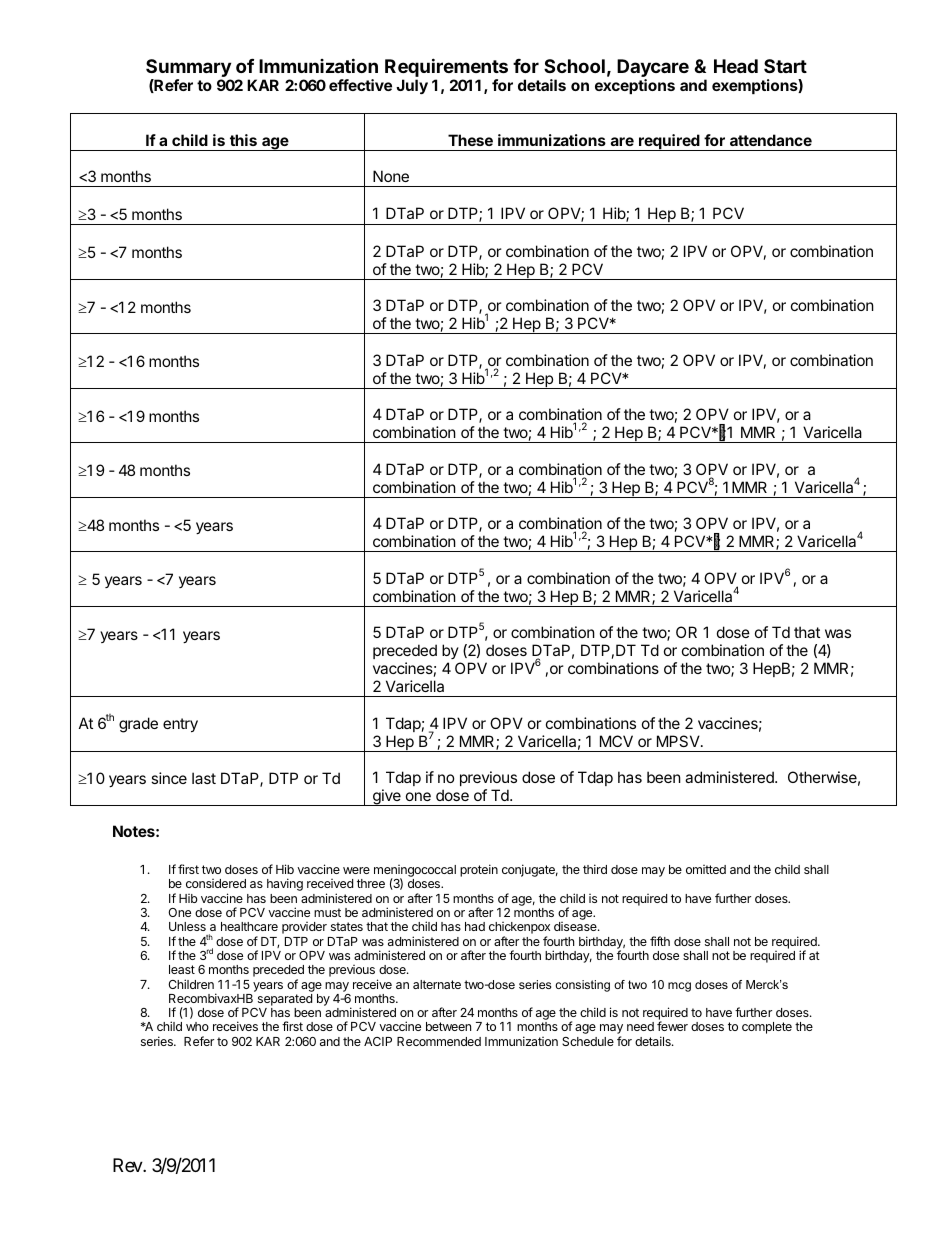  What do you see at coordinates (448, 1026) in the screenshot?
I see `between` at bounding box center [448, 1026].
